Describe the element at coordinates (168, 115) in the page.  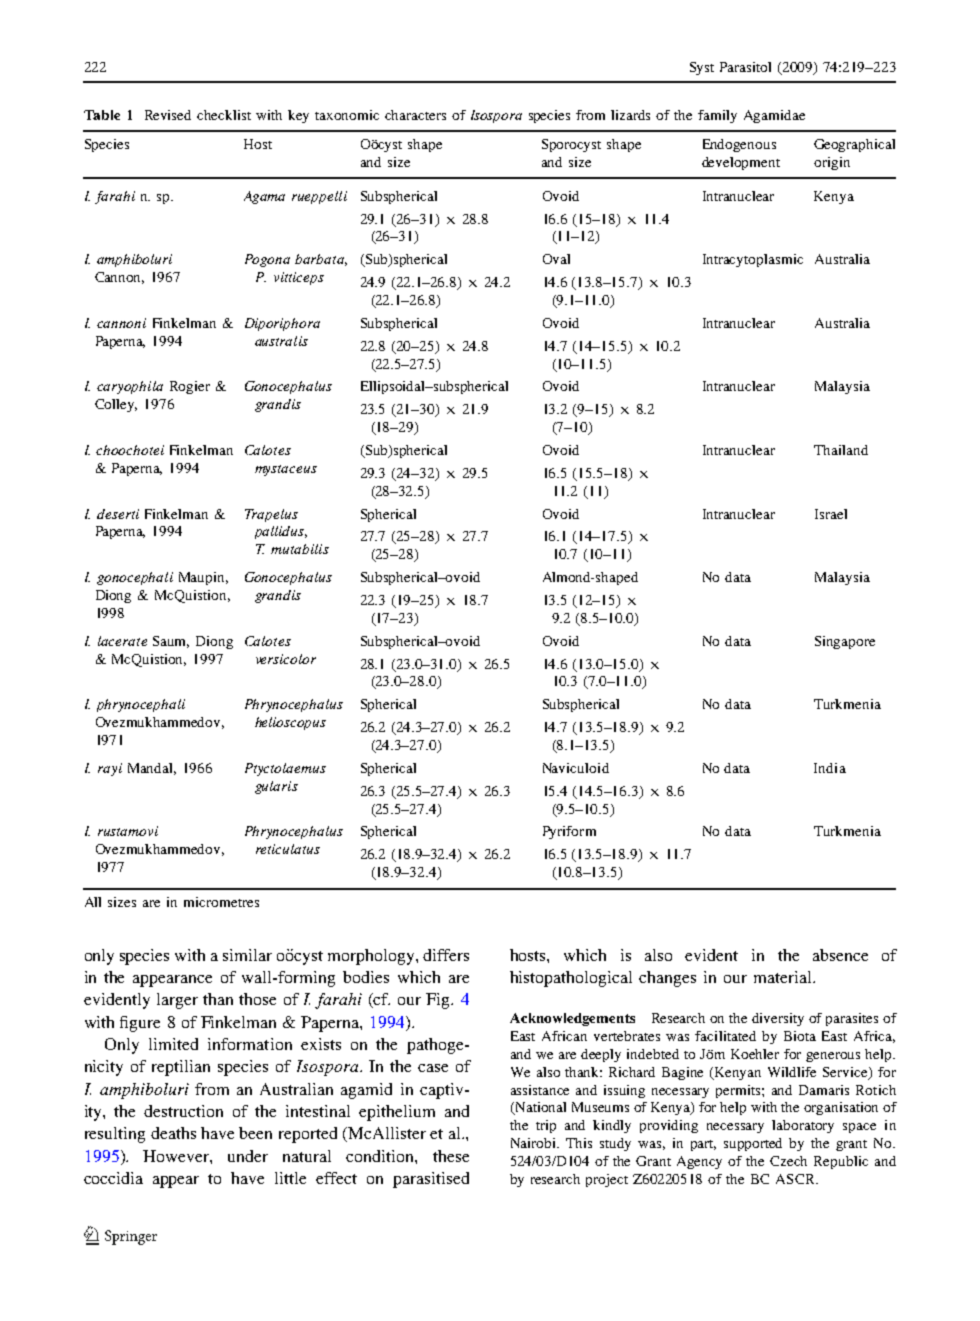
I see `Revised` at that location.
